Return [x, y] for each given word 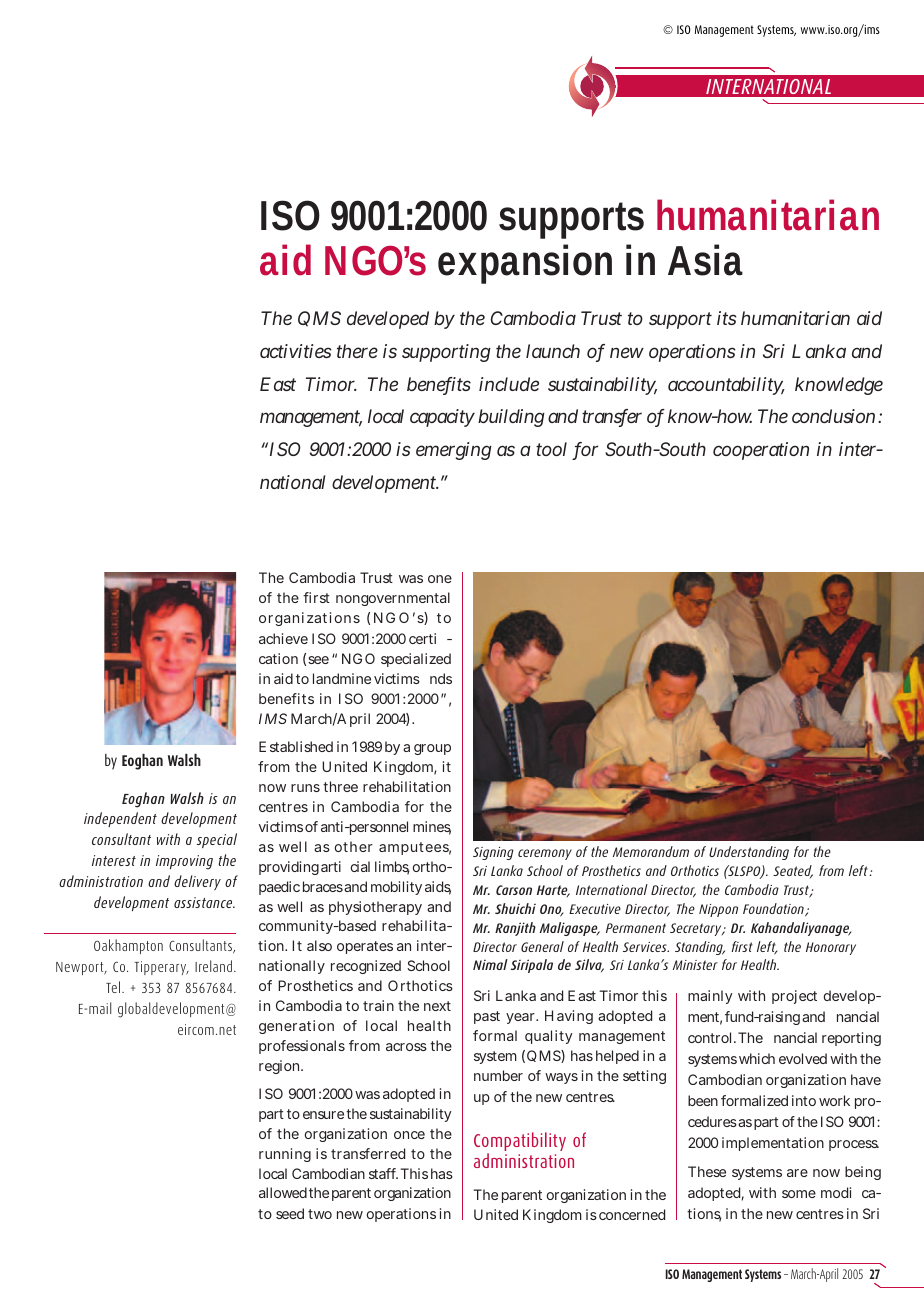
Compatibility [520, 1143]
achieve [283, 638]
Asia [705, 260]
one [440, 579]
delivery [197, 882]
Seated [793, 872]
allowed [283, 1192]
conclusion [833, 416]
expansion [525, 264]
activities [296, 351]
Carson [514, 890]
